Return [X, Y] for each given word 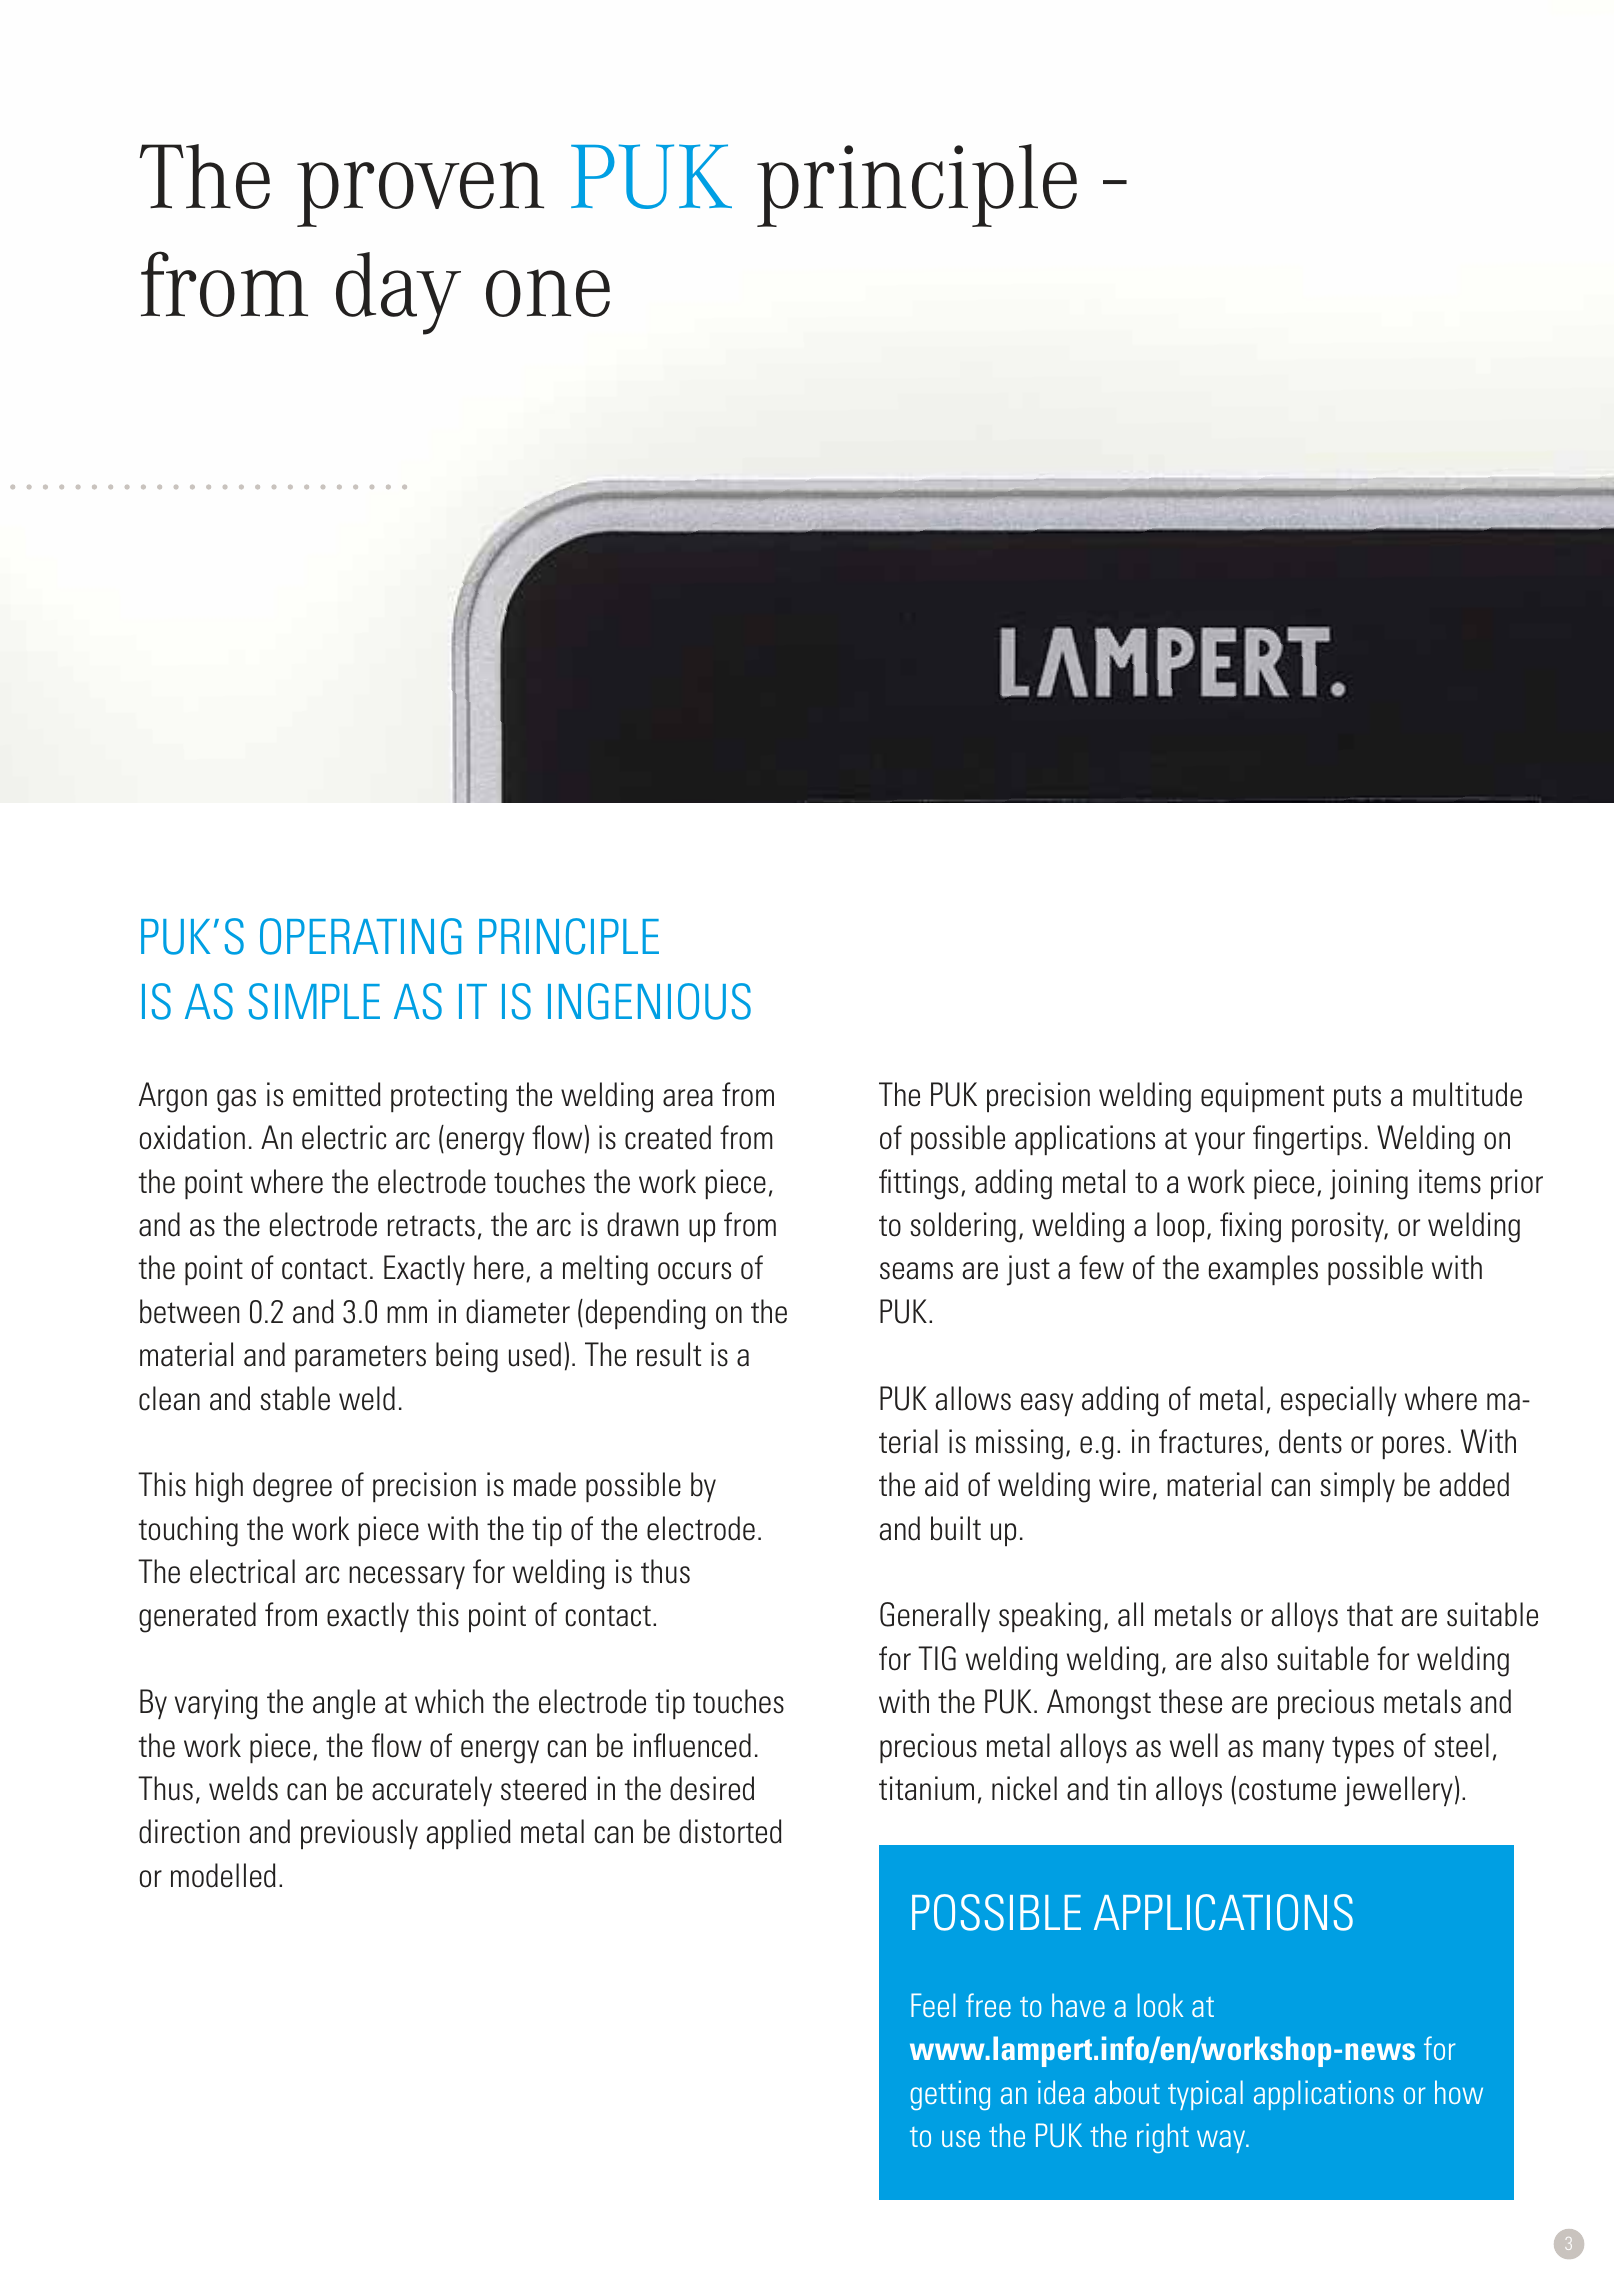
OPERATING [361, 936]
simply [1357, 1487]
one [548, 293]
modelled [223, 1875]
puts [1357, 1098]
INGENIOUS [649, 1001]
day [398, 293]
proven [420, 194]
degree [292, 1487]
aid [941, 1484]
